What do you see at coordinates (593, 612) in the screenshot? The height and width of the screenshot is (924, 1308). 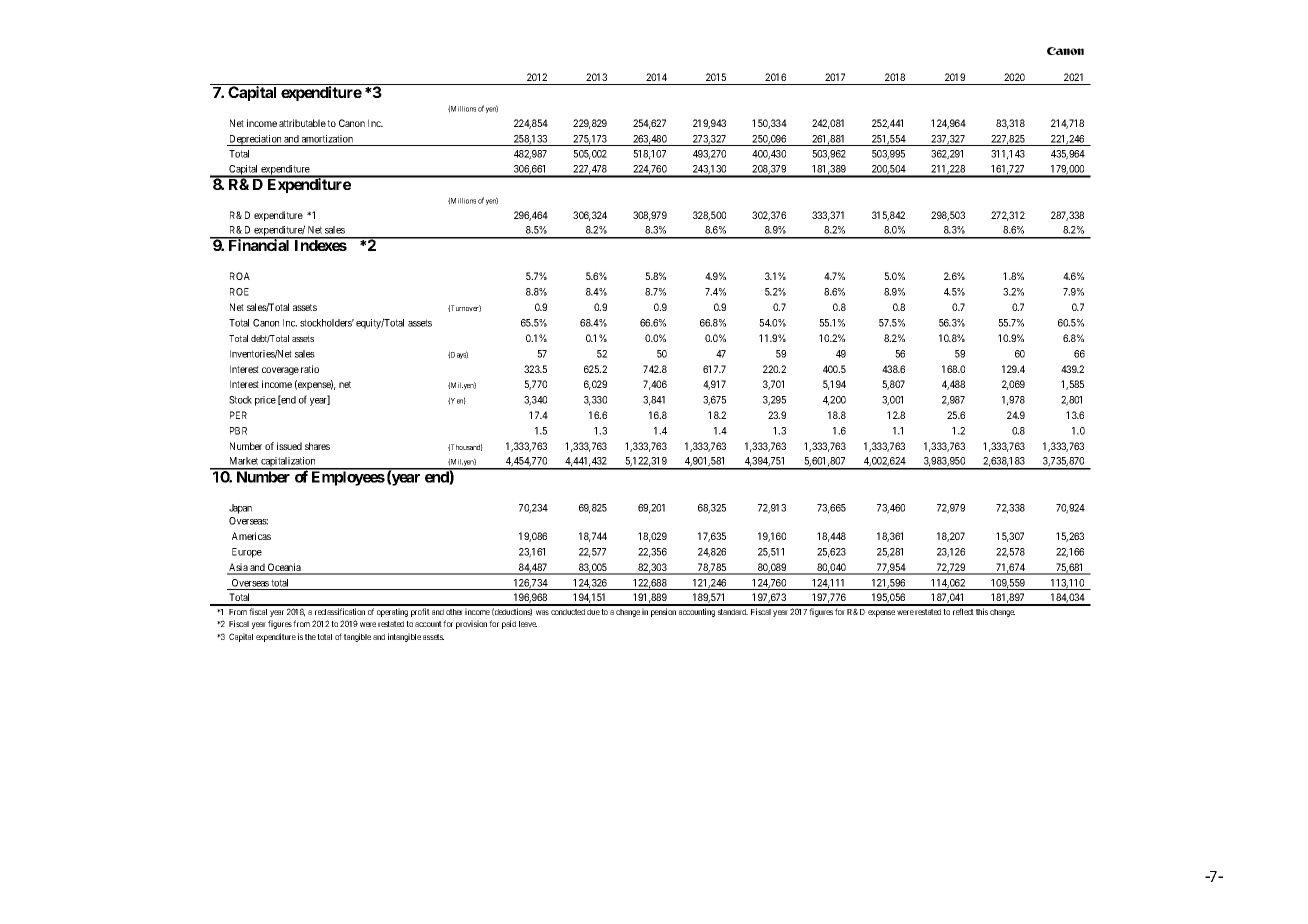 I see `due` at bounding box center [593, 612].
